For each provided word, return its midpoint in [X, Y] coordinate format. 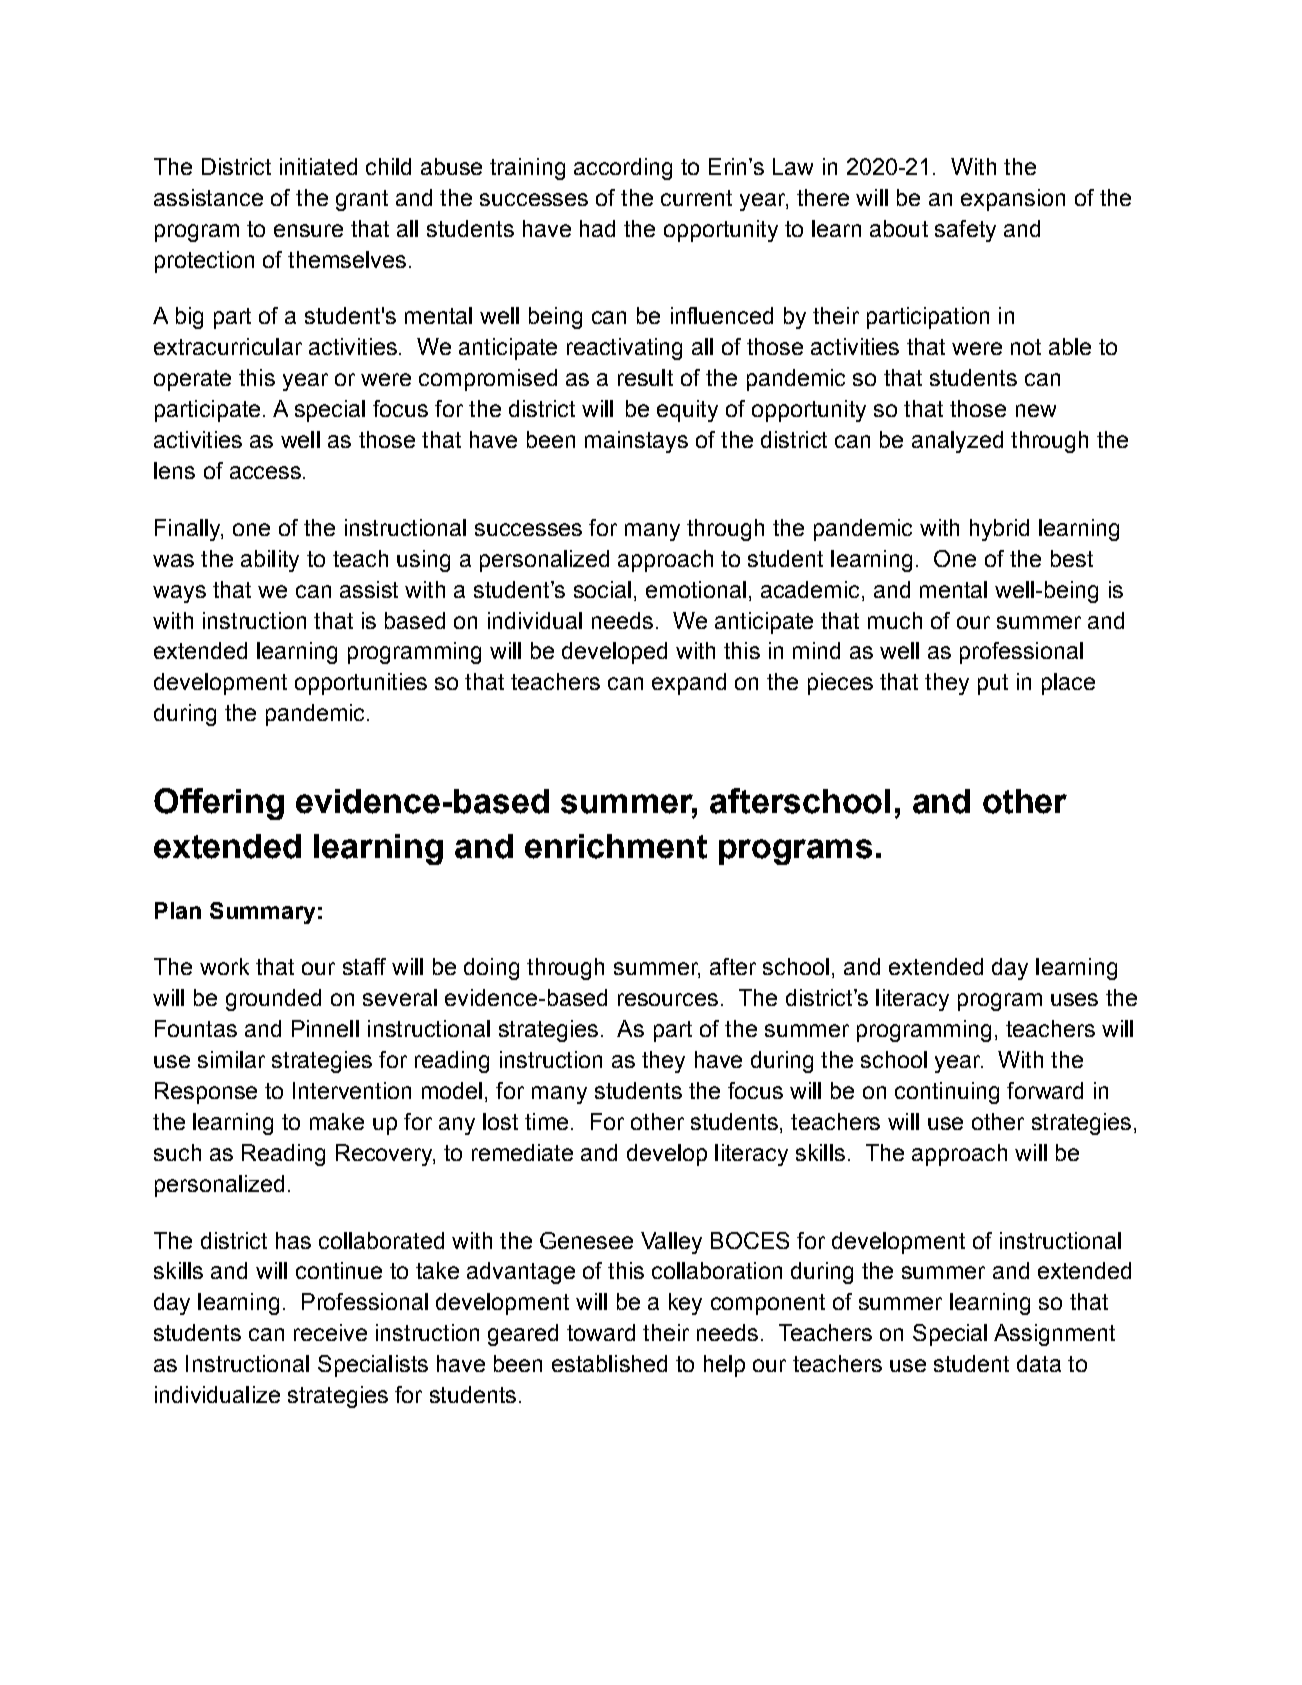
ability [270, 561]
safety [965, 231]
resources [668, 999]
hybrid [999, 530]
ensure [308, 230]
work [224, 966]
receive [330, 1332]
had [597, 228]
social [602, 589]
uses [1074, 999]
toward [601, 1332]
